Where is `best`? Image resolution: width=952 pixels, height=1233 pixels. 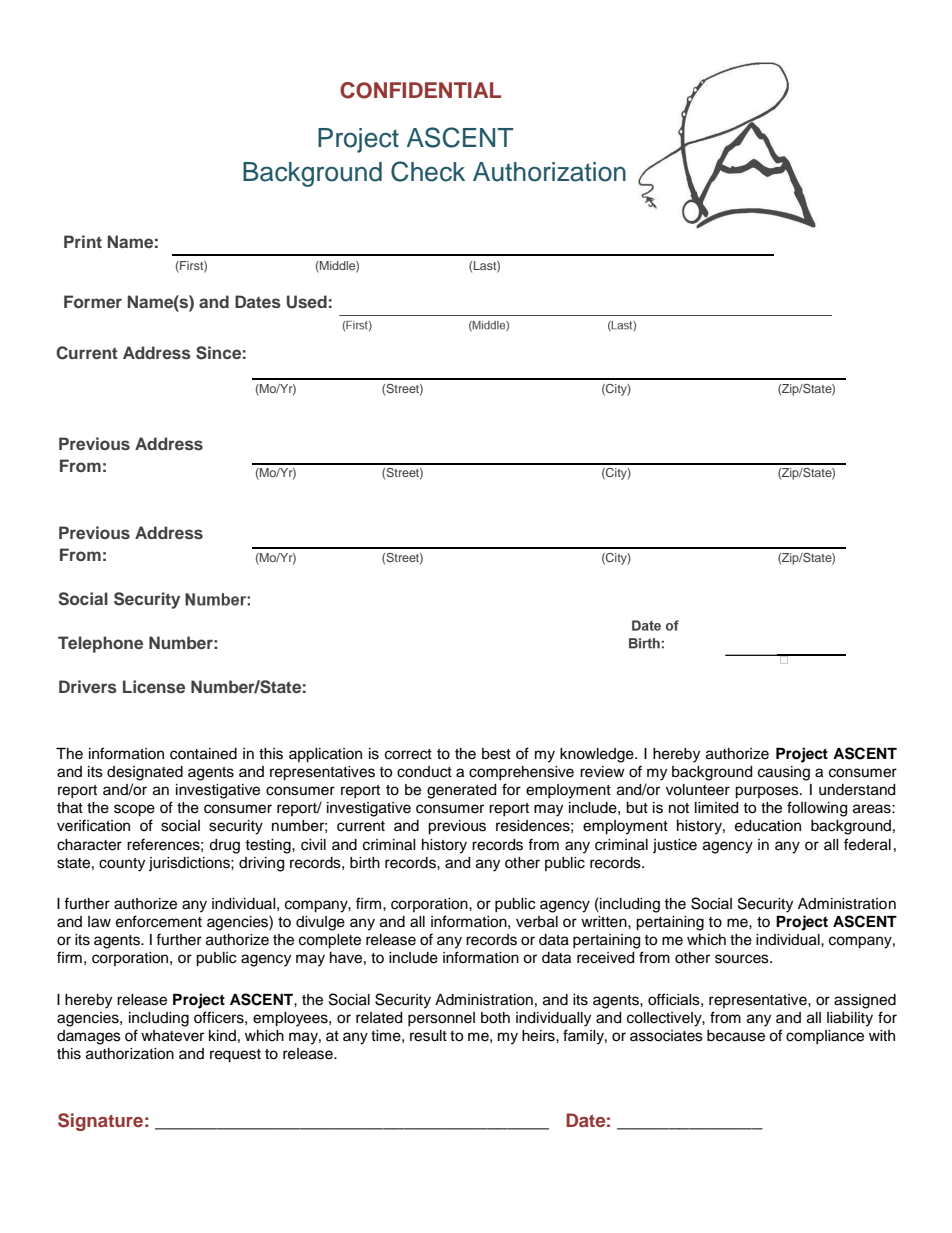 best is located at coordinates (496, 754).
